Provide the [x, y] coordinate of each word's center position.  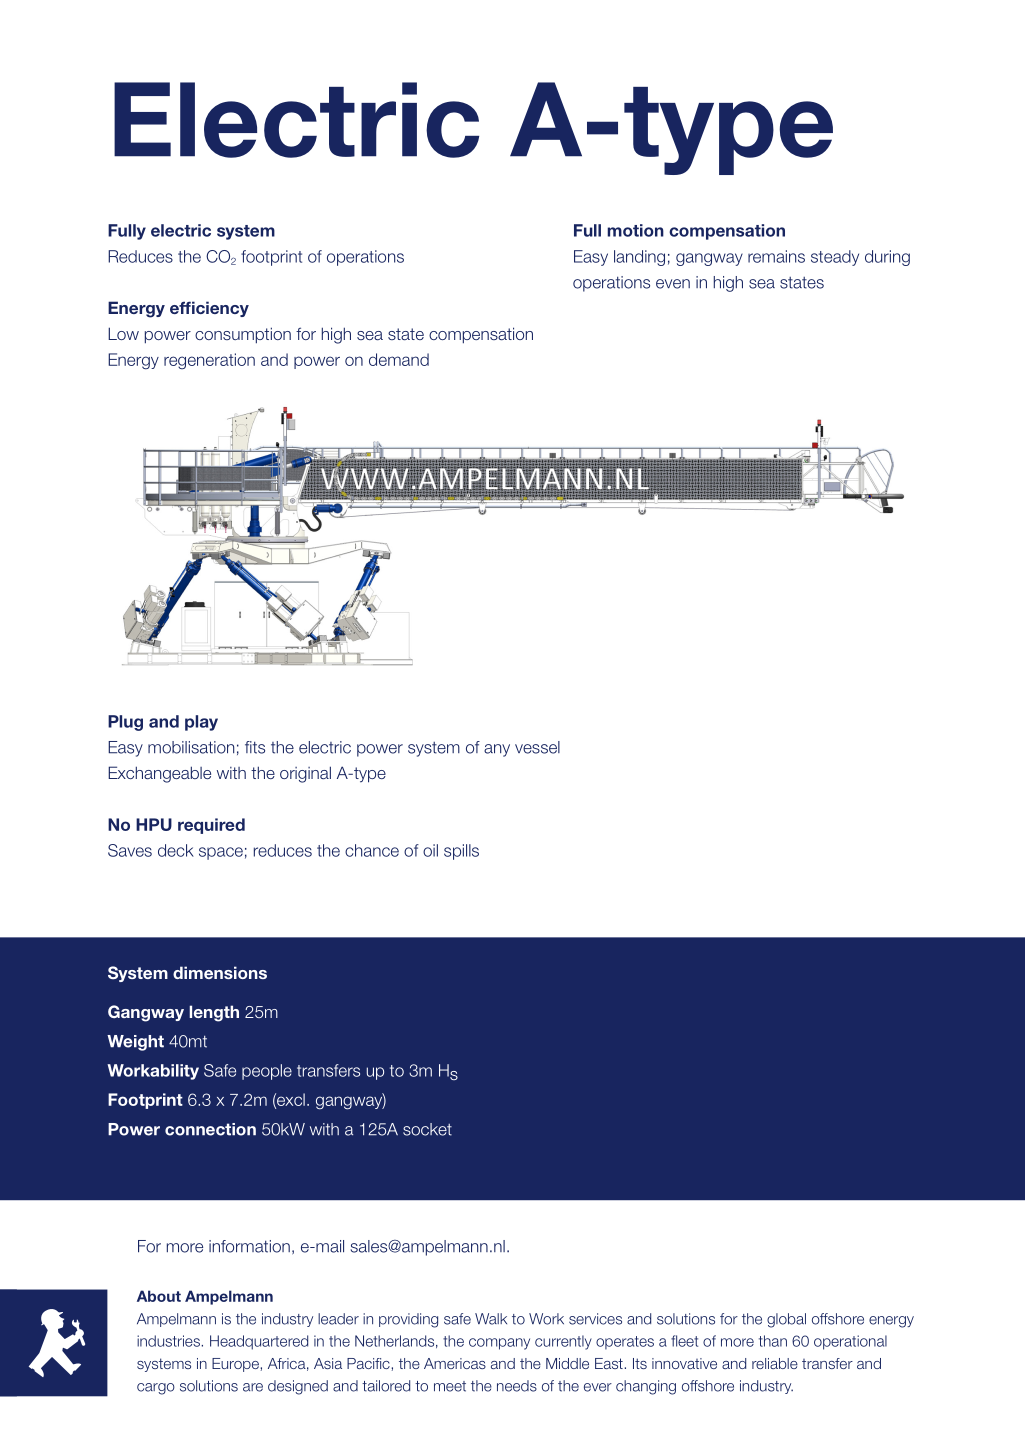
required [211, 826]
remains [776, 256]
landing [639, 258]
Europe [236, 1365]
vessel [537, 747]
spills [461, 852]
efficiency [209, 309]
